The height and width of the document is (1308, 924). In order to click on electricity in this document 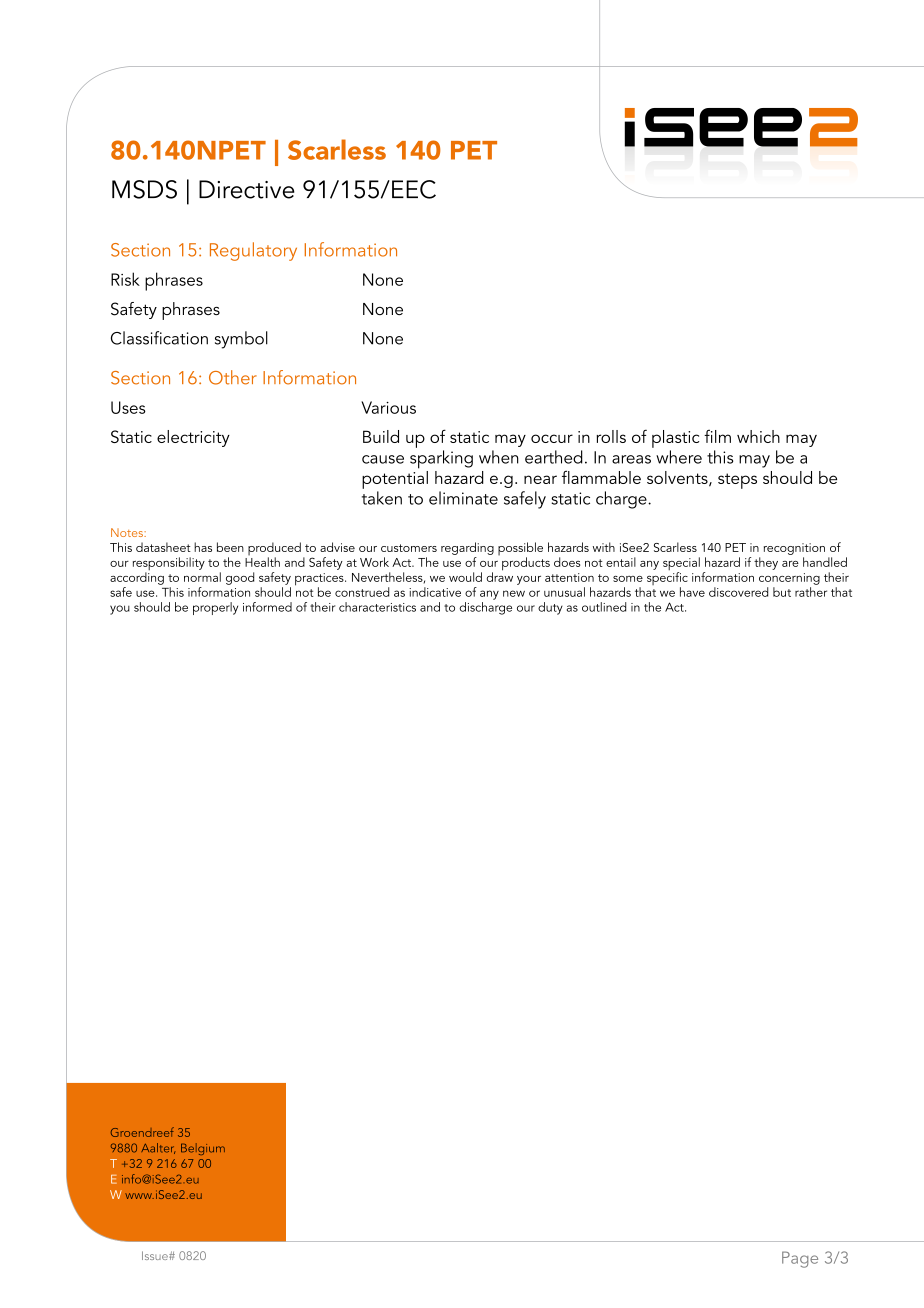, I will do `click(193, 438)`.
